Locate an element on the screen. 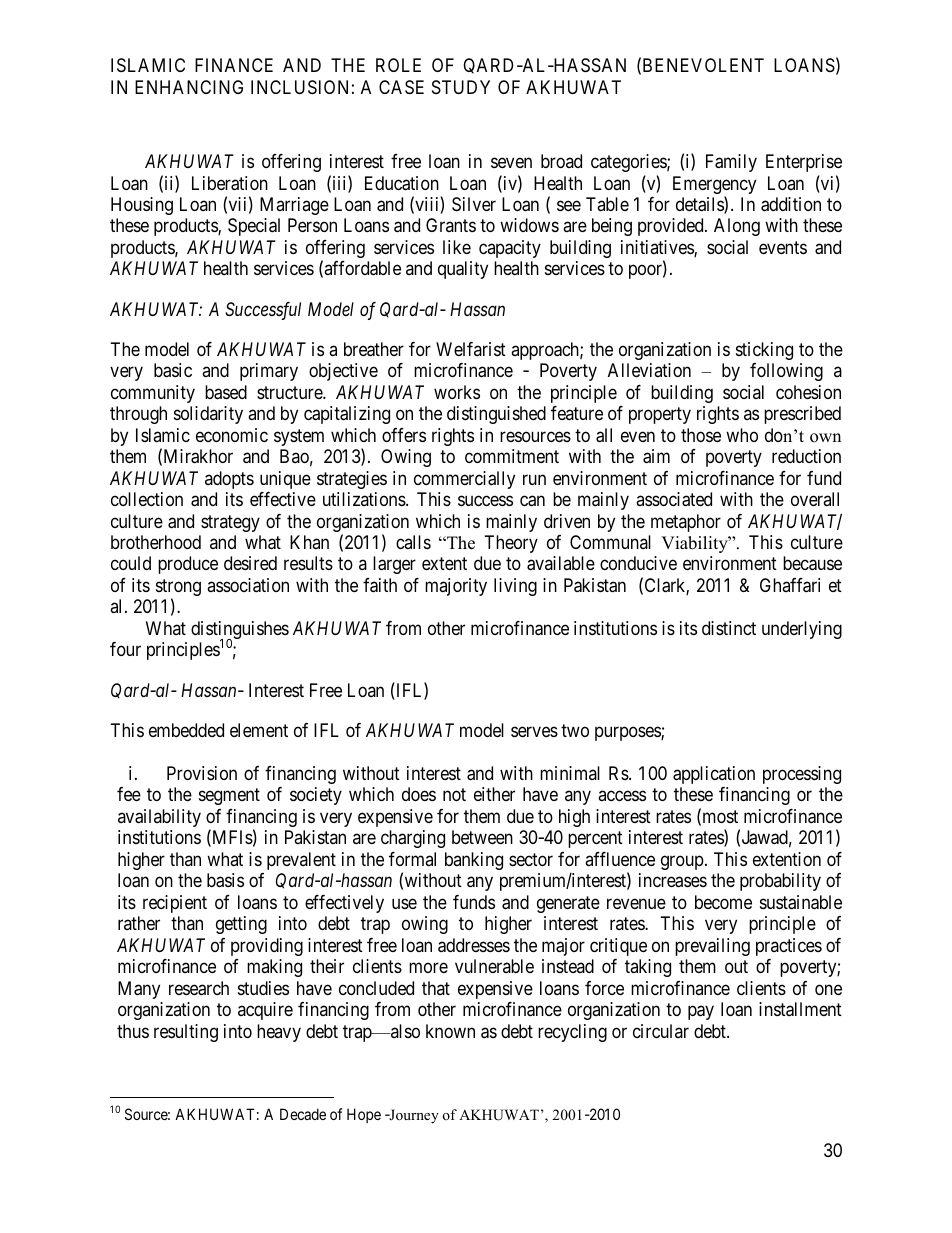 The height and width of the screenshot is (1233, 952). STUDY is located at coordinates (461, 87).
